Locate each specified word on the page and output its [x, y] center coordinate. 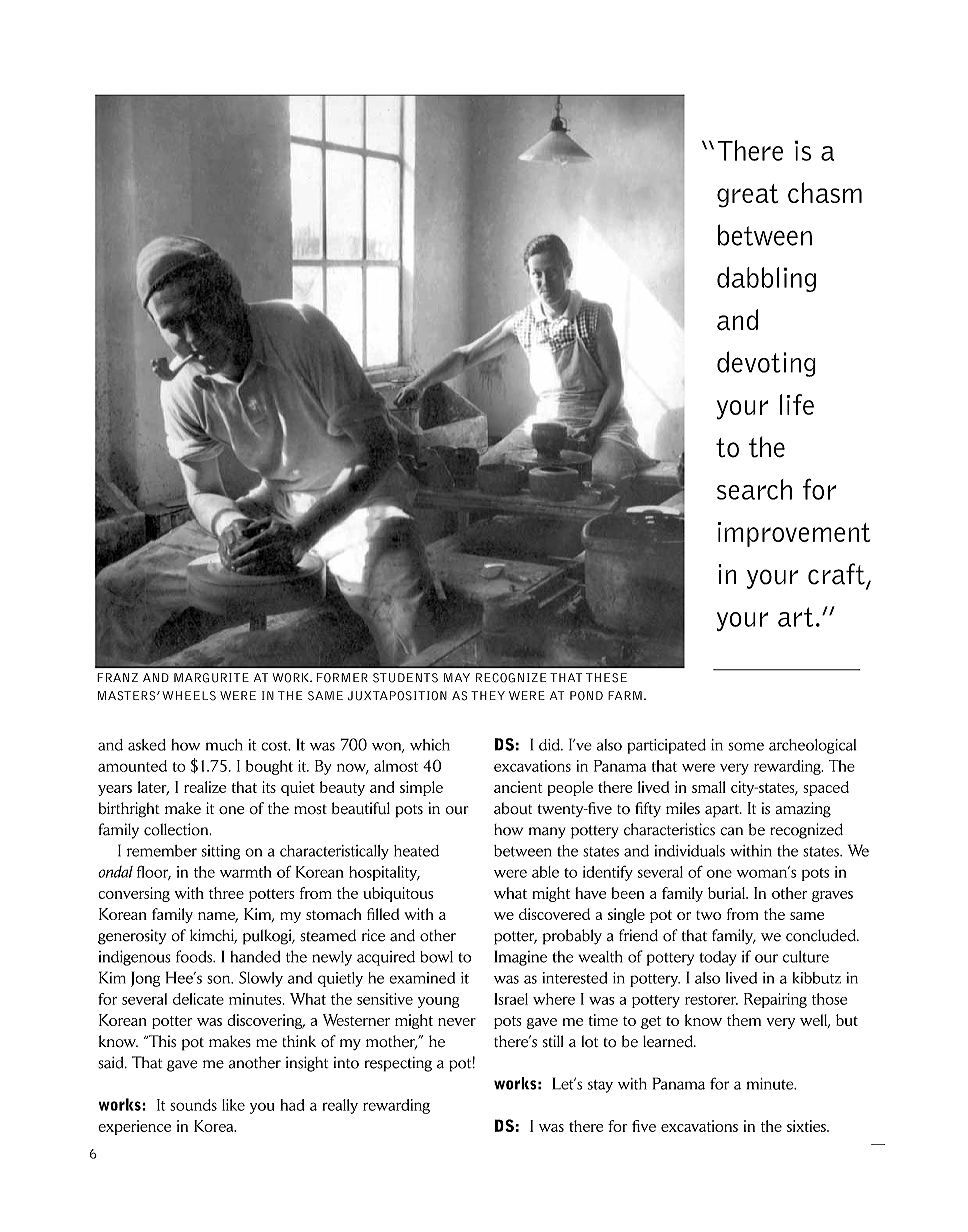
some [746, 746]
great [748, 196]
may [457, 677]
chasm [825, 192]
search [754, 489]
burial [728, 893]
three [226, 893]
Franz [117, 677]
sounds [193, 1105]
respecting [398, 1064]
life [797, 404]
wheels [189, 696]
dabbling [766, 279]
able [545, 872]
